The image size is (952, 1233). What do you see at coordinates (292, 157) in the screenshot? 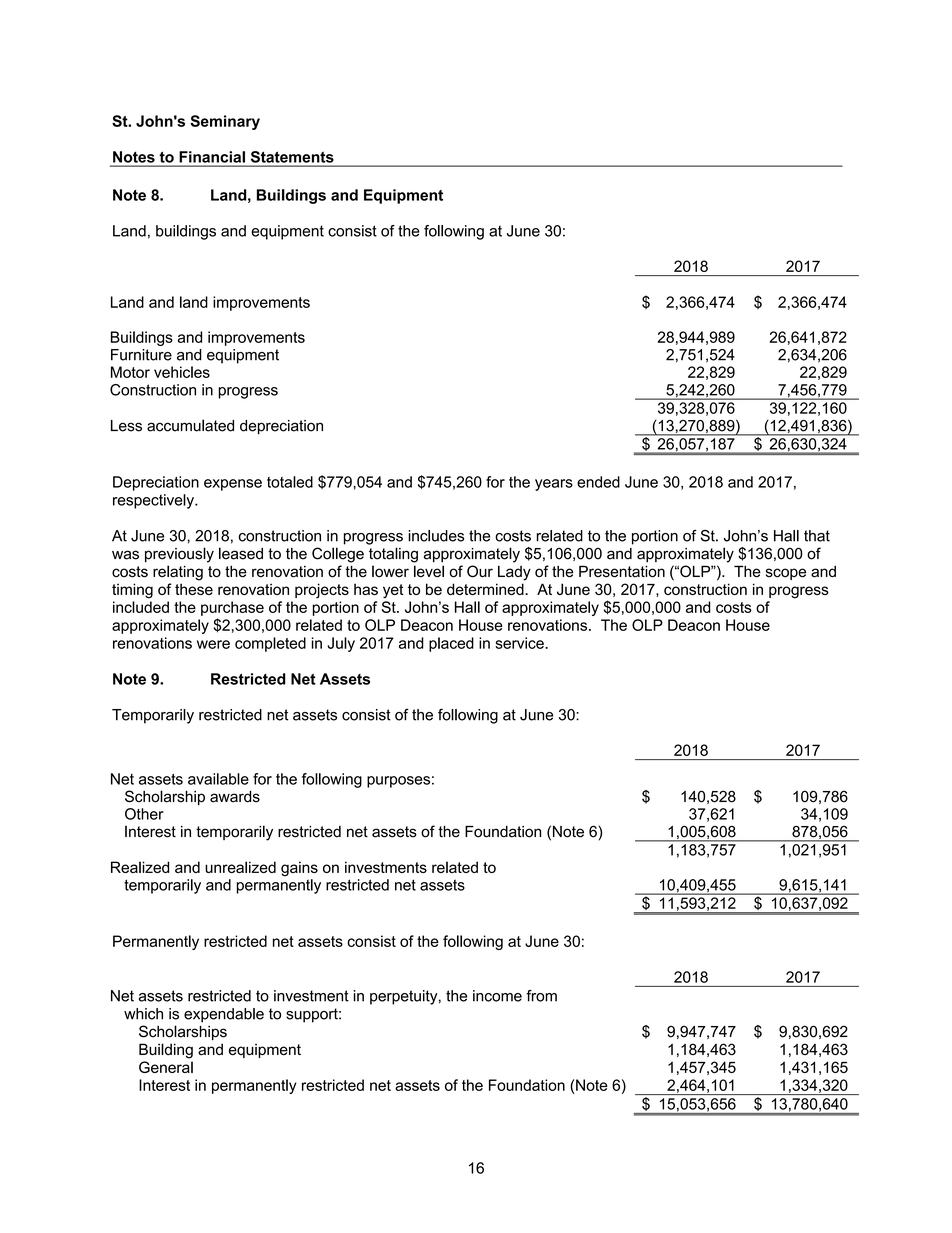
I see `Statements` at bounding box center [292, 157].
